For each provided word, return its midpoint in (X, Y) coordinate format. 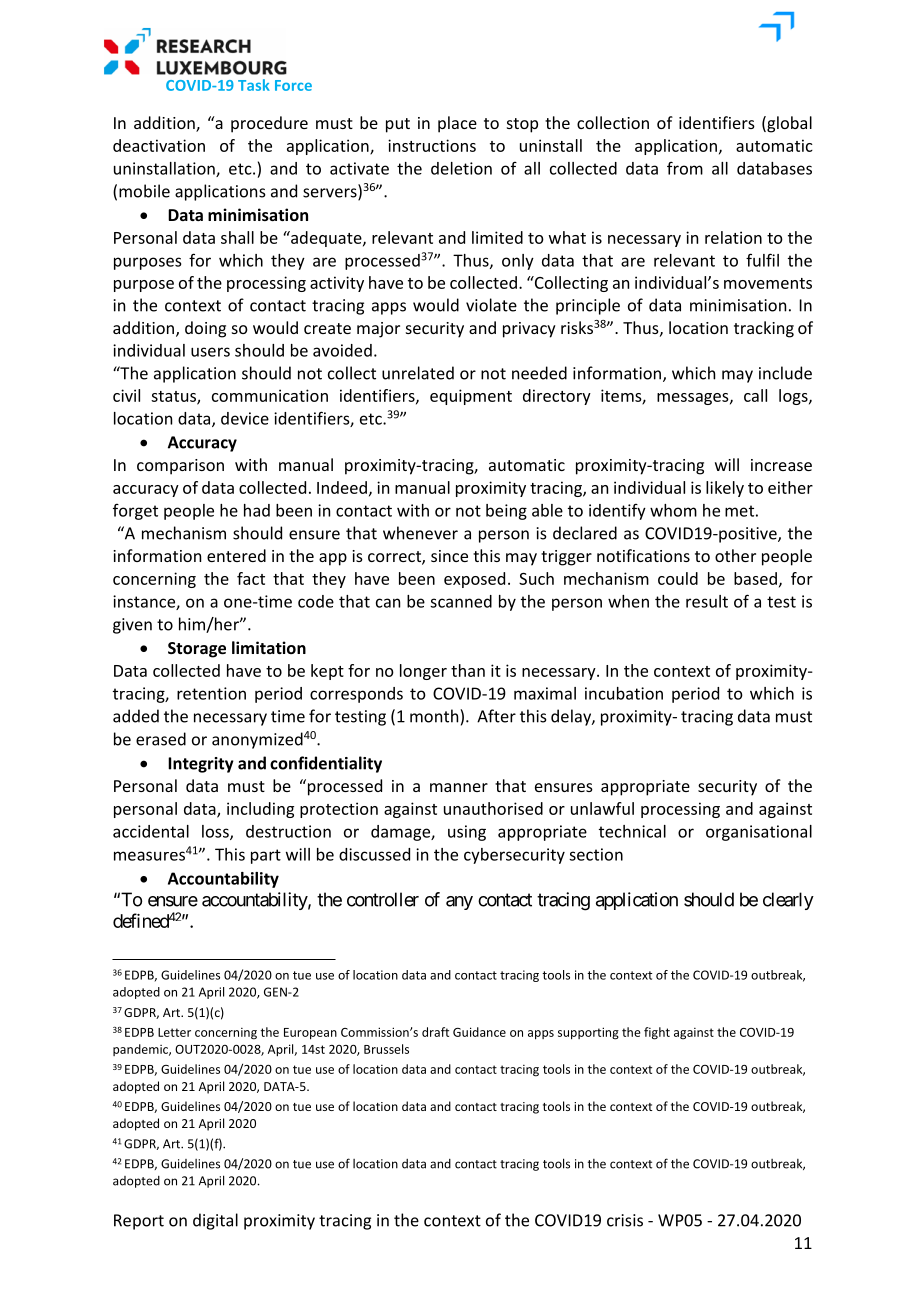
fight (657, 1033)
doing (205, 329)
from (685, 168)
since (449, 556)
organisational (759, 833)
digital (215, 1221)
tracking (764, 329)
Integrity (201, 765)
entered (236, 555)
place (457, 124)
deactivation (159, 145)
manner (459, 787)
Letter (174, 1032)
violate (491, 305)
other (735, 555)
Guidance (479, 1032)
